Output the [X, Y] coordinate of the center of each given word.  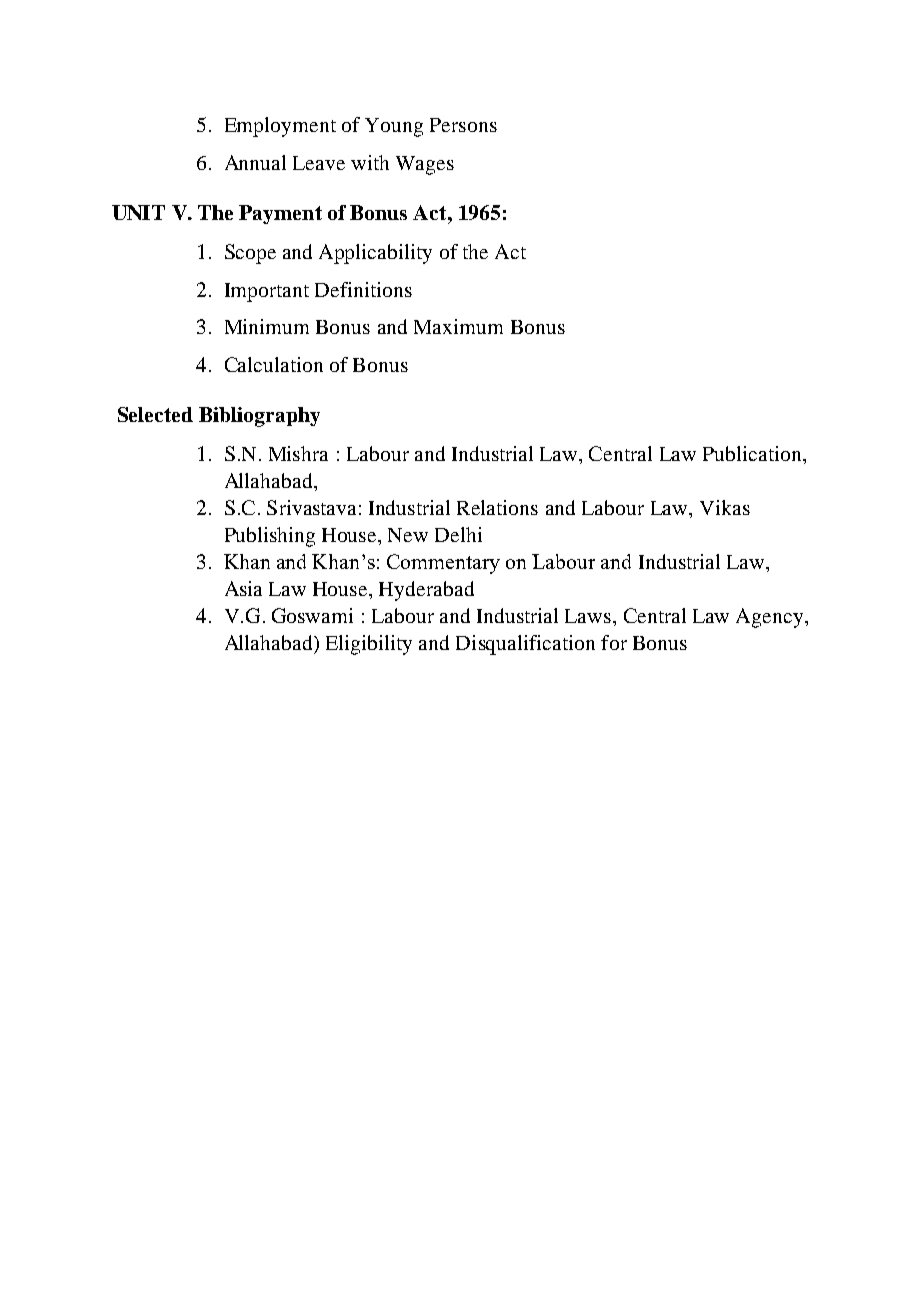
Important [267, 292]
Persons [463, 125]
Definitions [363, 289]
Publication [753, 453]
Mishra [298, 453]
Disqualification [525, 645]
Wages [425, 165]
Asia [243, 588]
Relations [497, 507]
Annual [255, 162]
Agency [771, 618]
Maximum [458, 326]
